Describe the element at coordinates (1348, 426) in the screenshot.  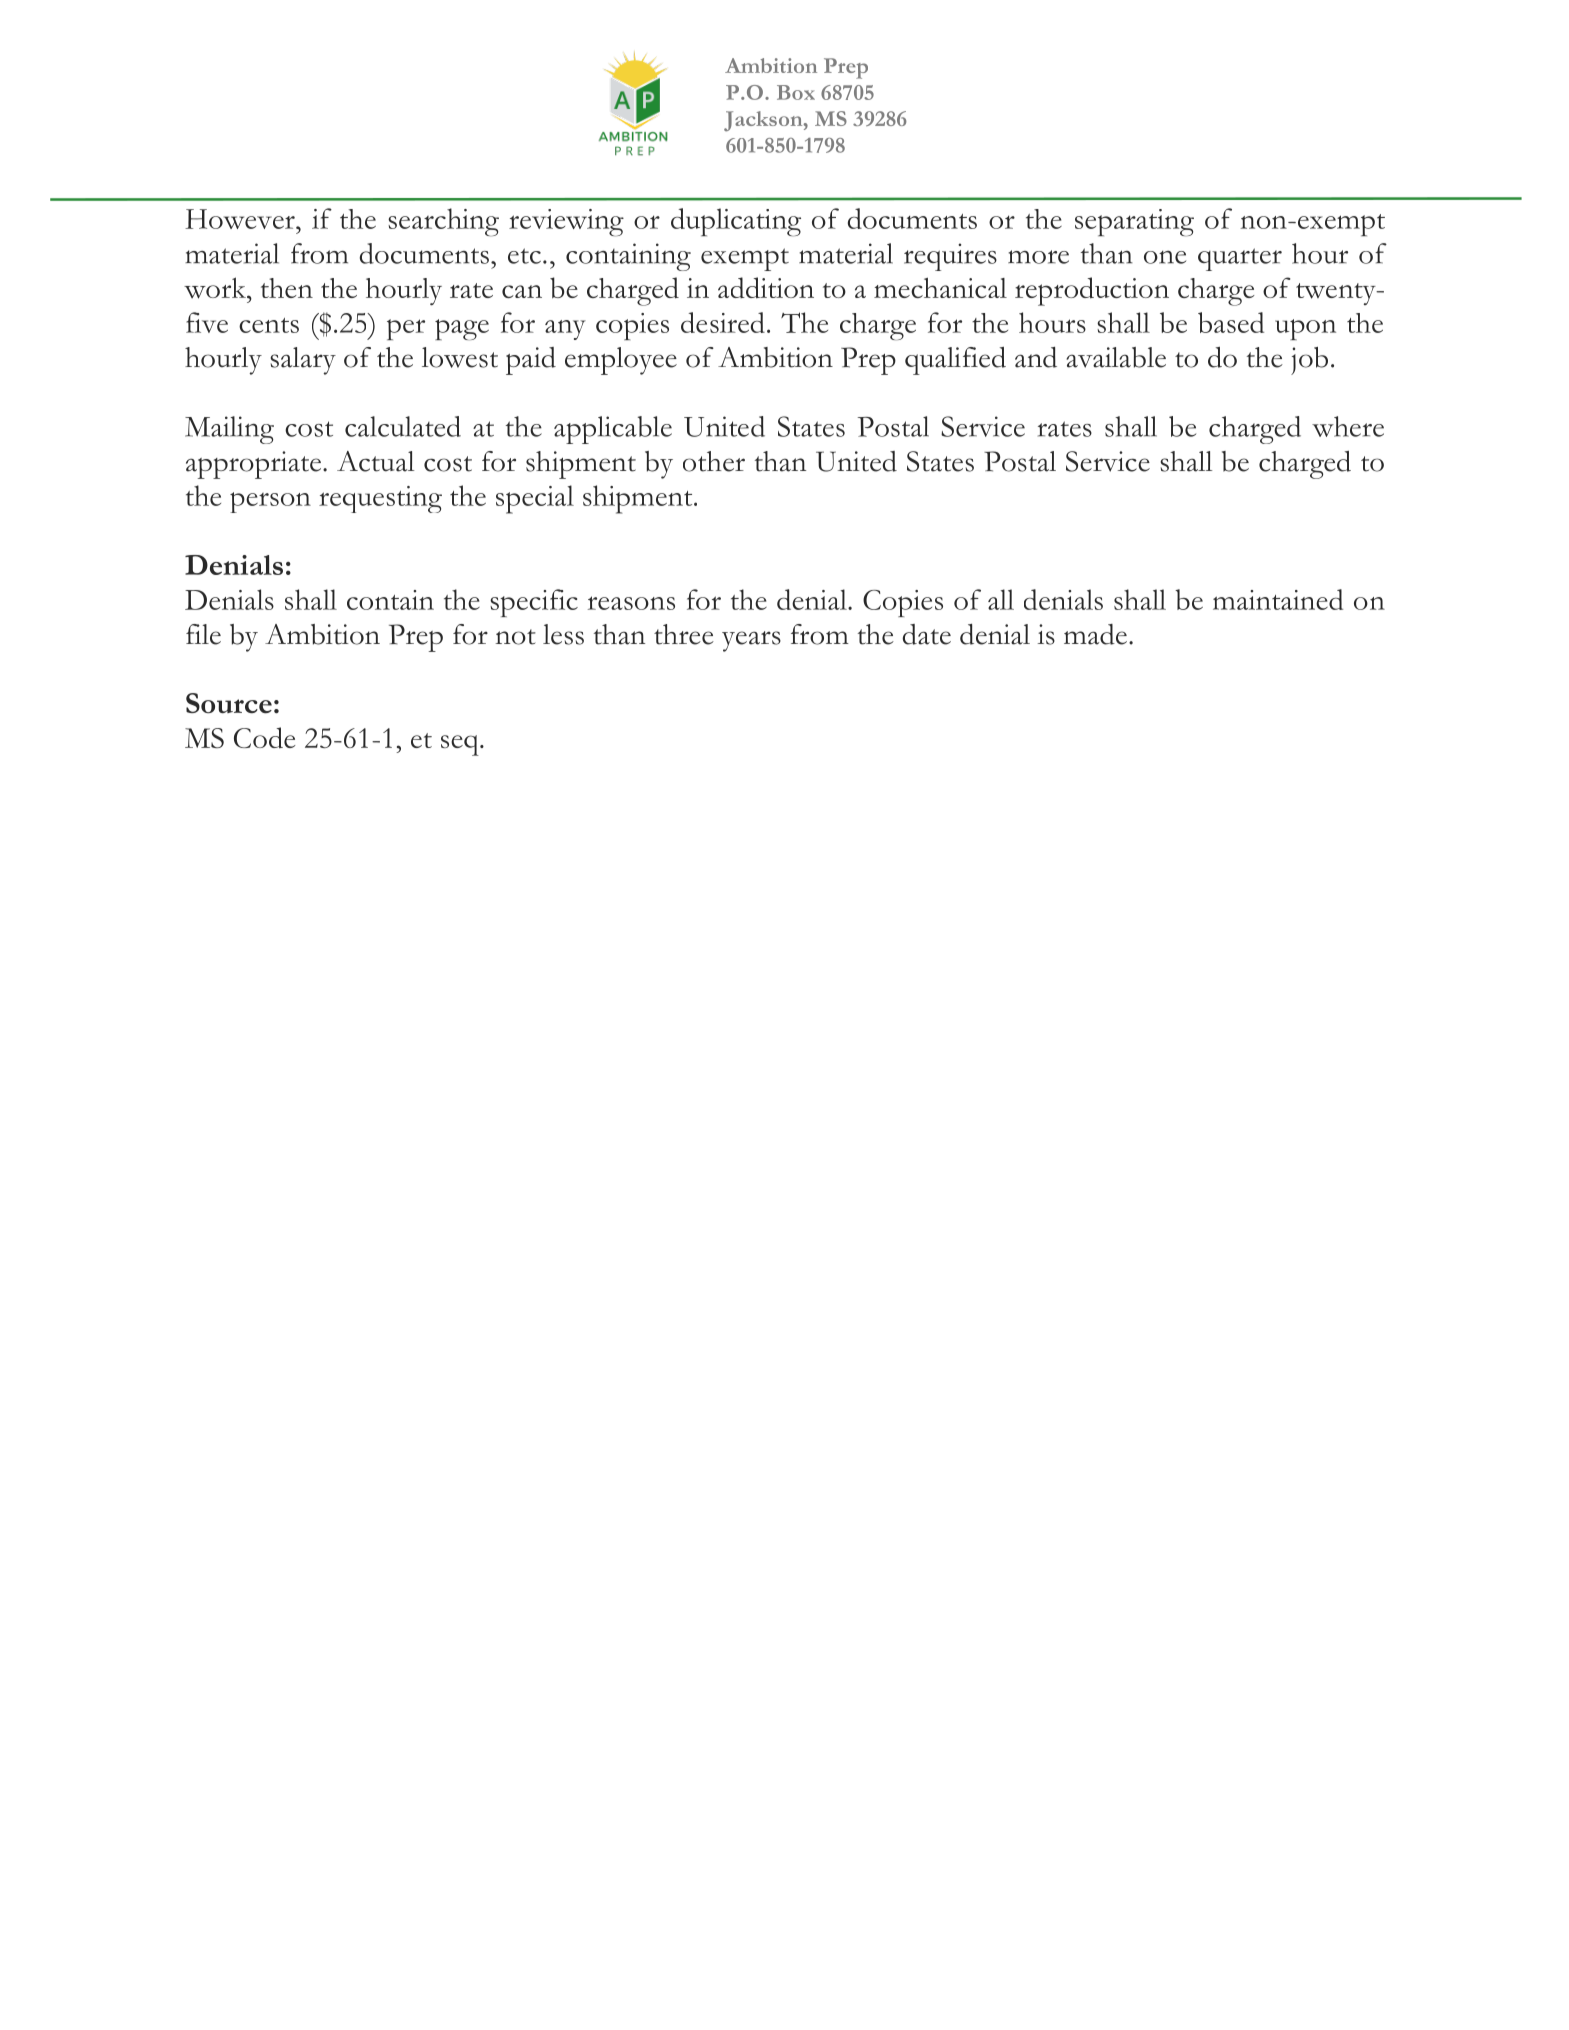
I see `where` at that location.
